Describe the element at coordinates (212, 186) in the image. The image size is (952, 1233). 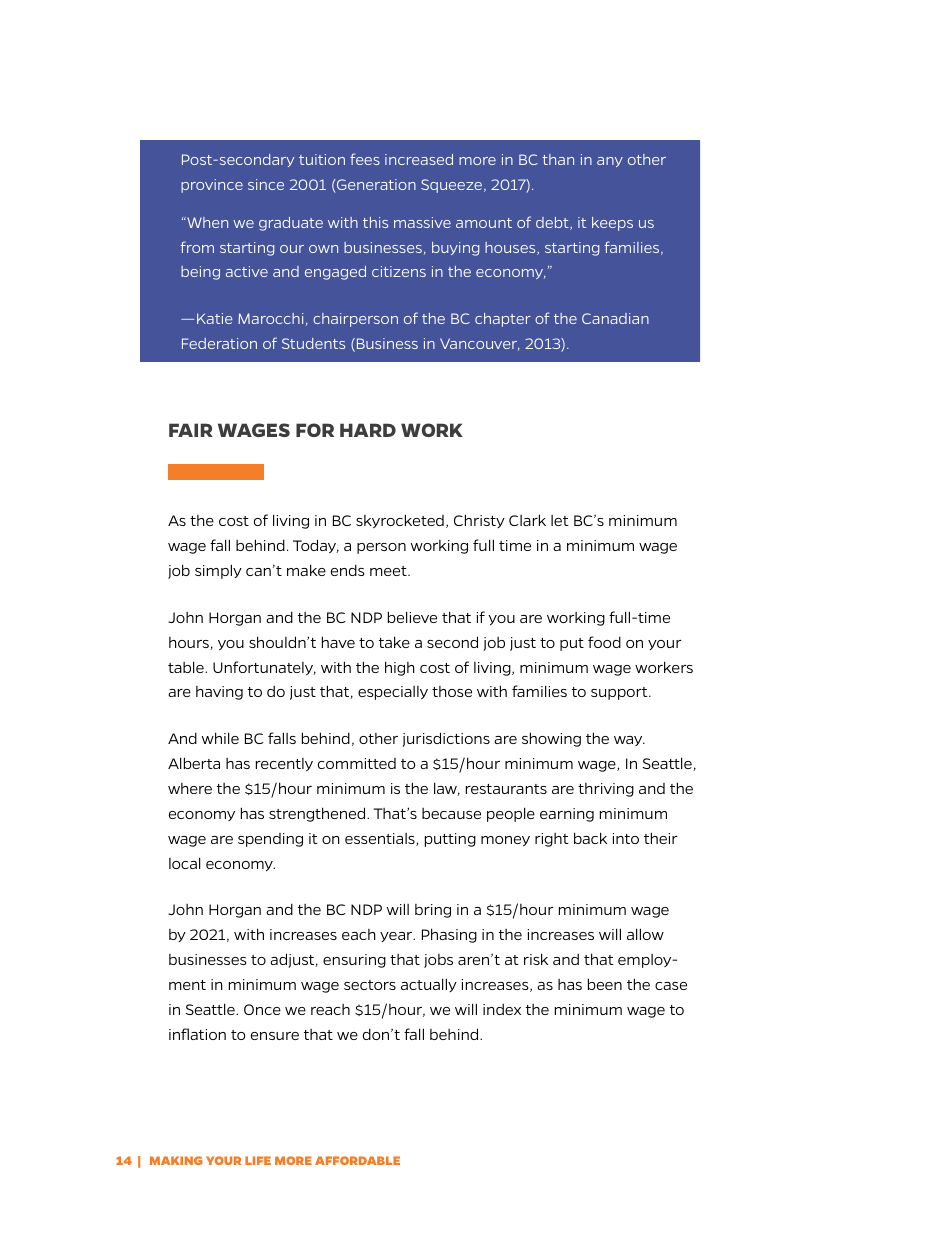
I see `province` at that location.
